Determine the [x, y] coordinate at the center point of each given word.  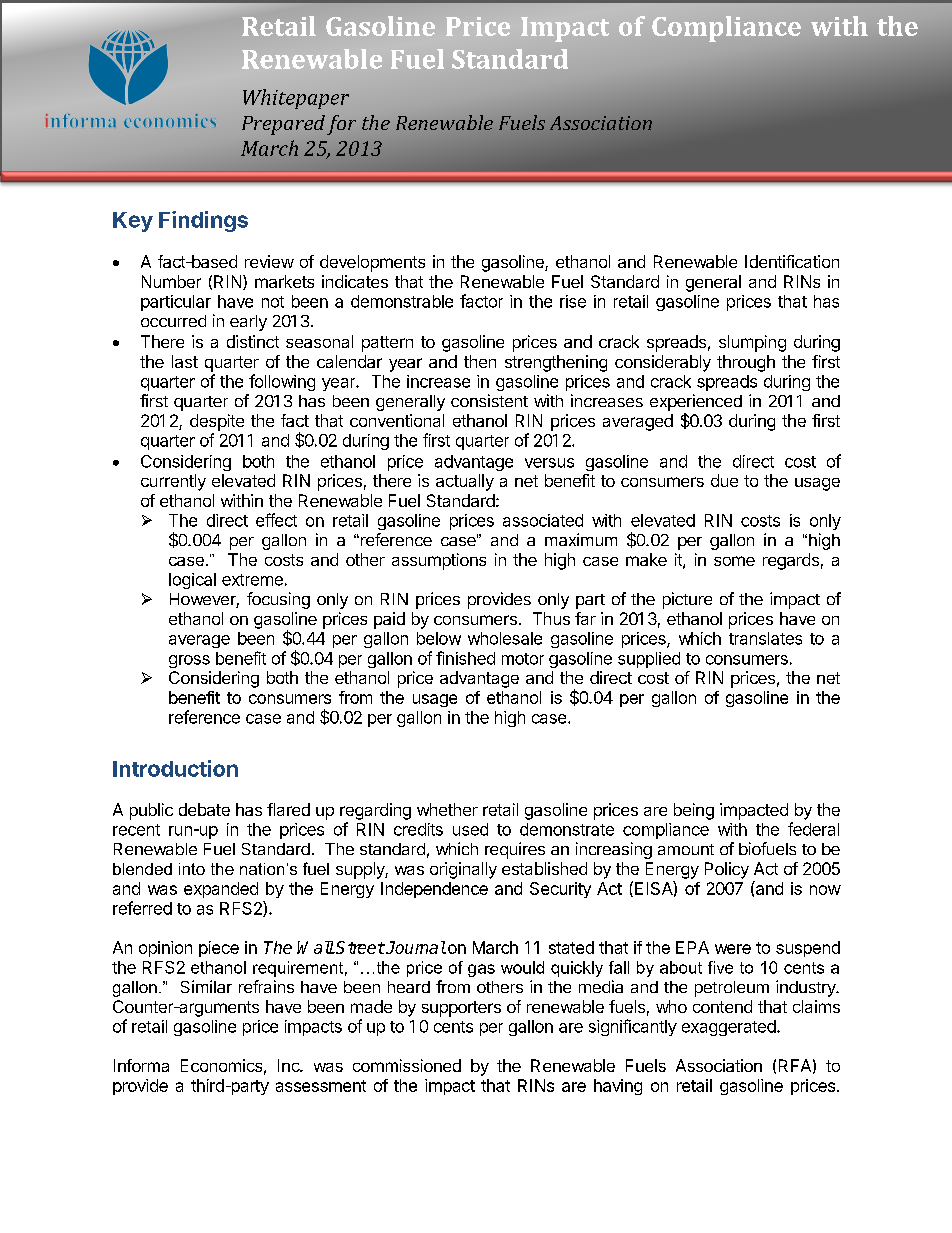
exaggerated [730, 1028]
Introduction [175, 768]
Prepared [283, 125]
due [724, 480]
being [694, 811]
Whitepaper [296, 99]
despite [217, 422]
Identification [792, 261]
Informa [141, 1065]
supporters [461, 1009]
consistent [489, 400]
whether [447, 809]
